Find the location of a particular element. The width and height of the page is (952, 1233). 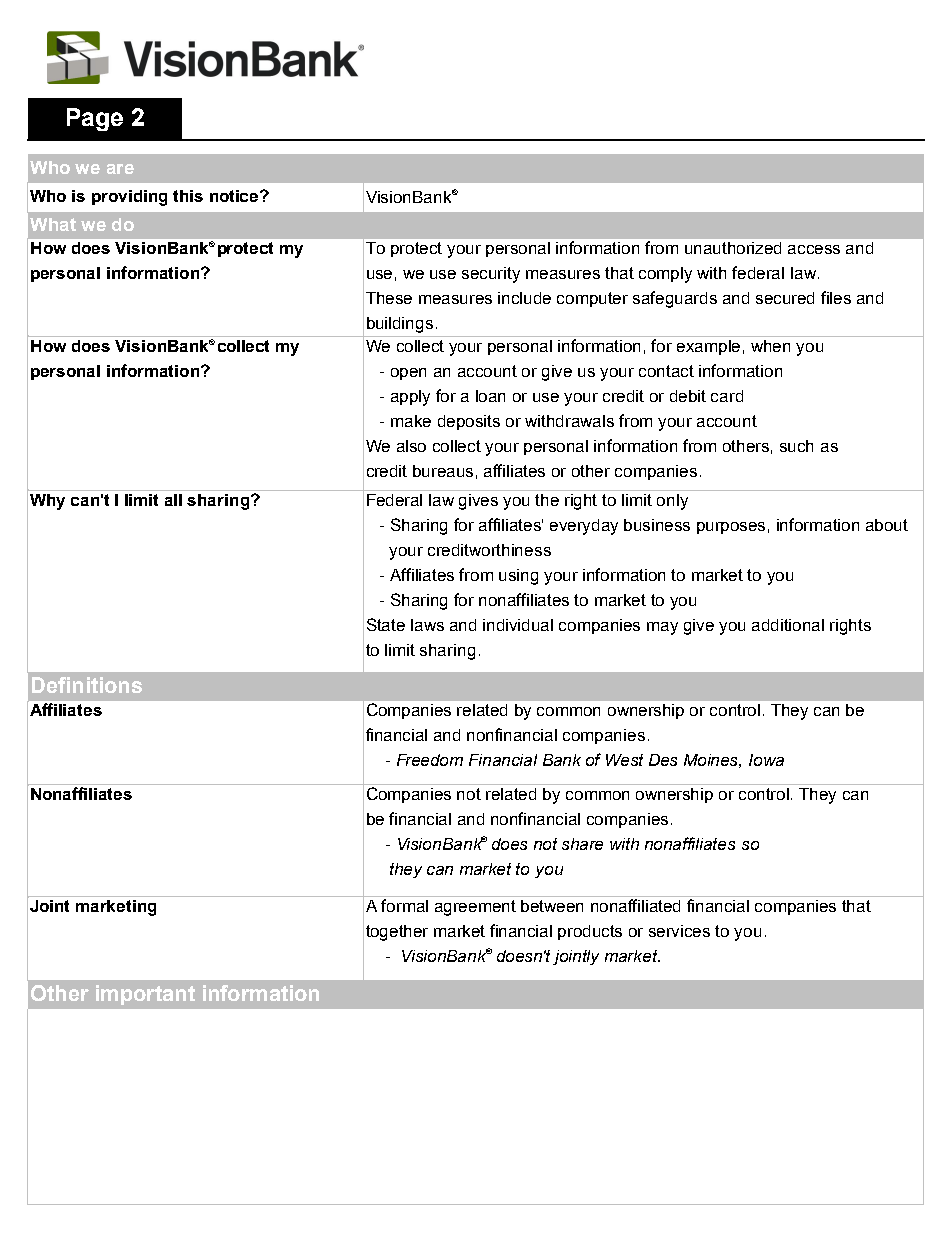

Iowa is located at coordinates (766, 760).
